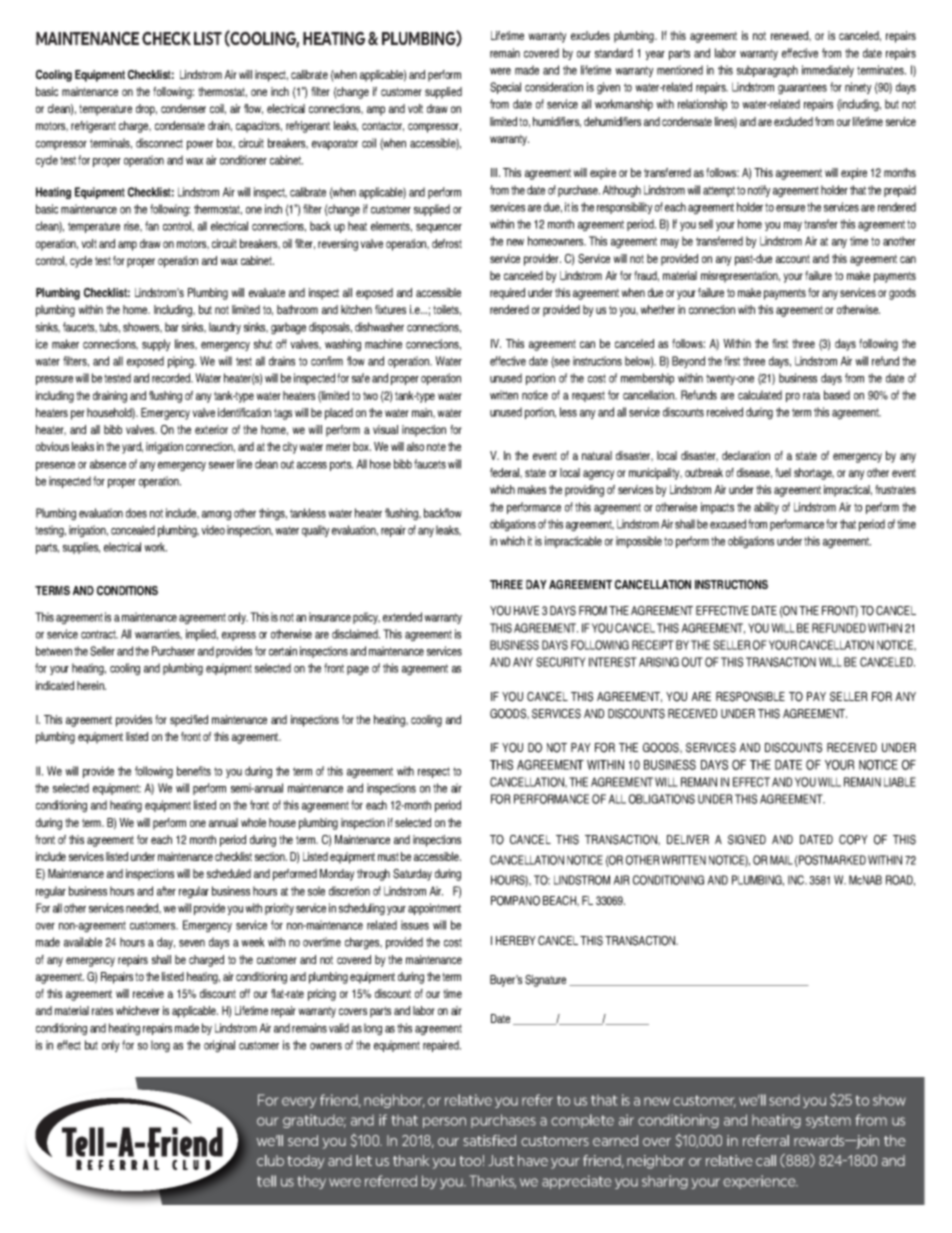  Describe the element at coordinates (270, 1160) in the page. I see `club` at that location.
